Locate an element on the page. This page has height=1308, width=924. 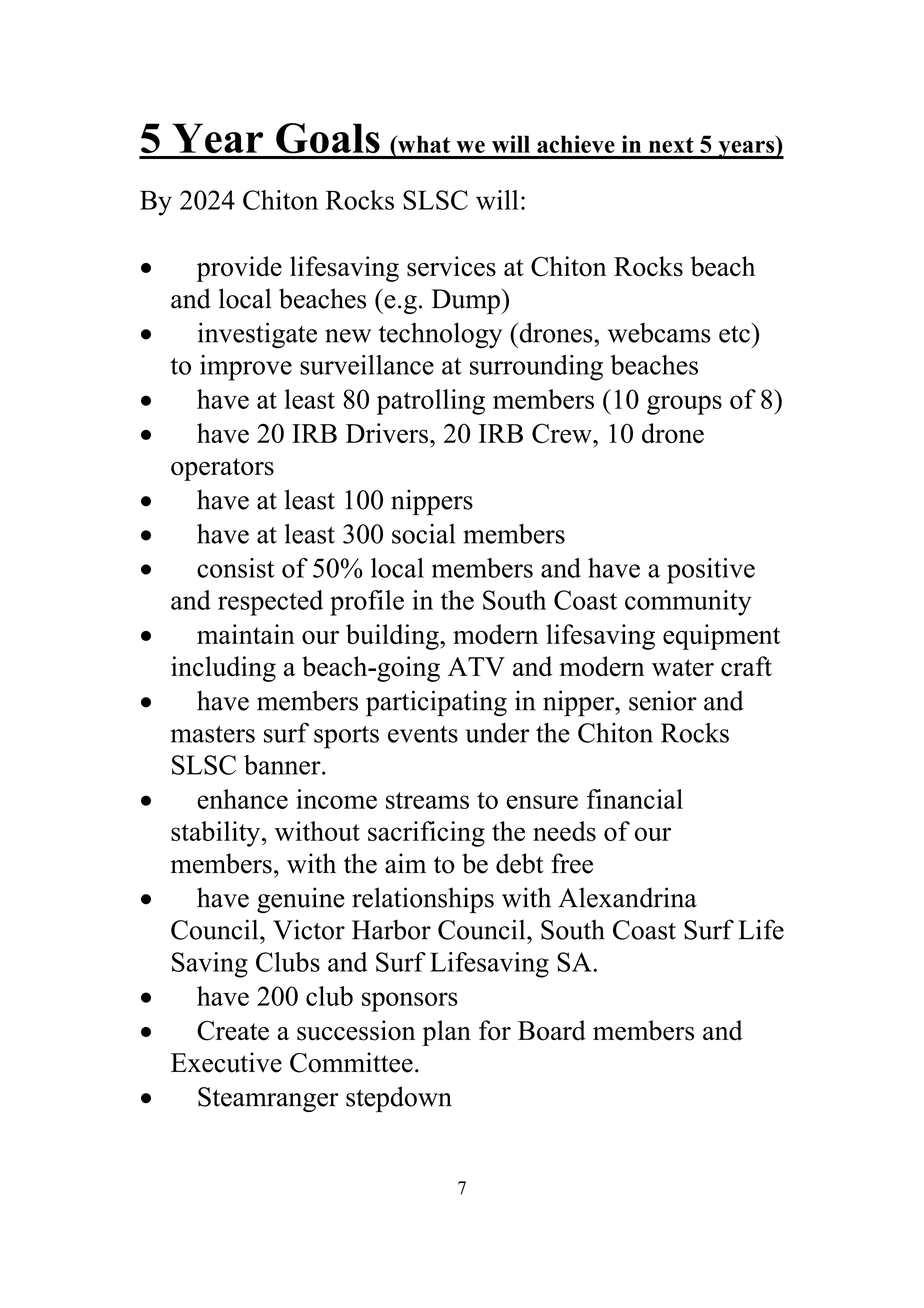
what is located at coordinates (423, 144).
